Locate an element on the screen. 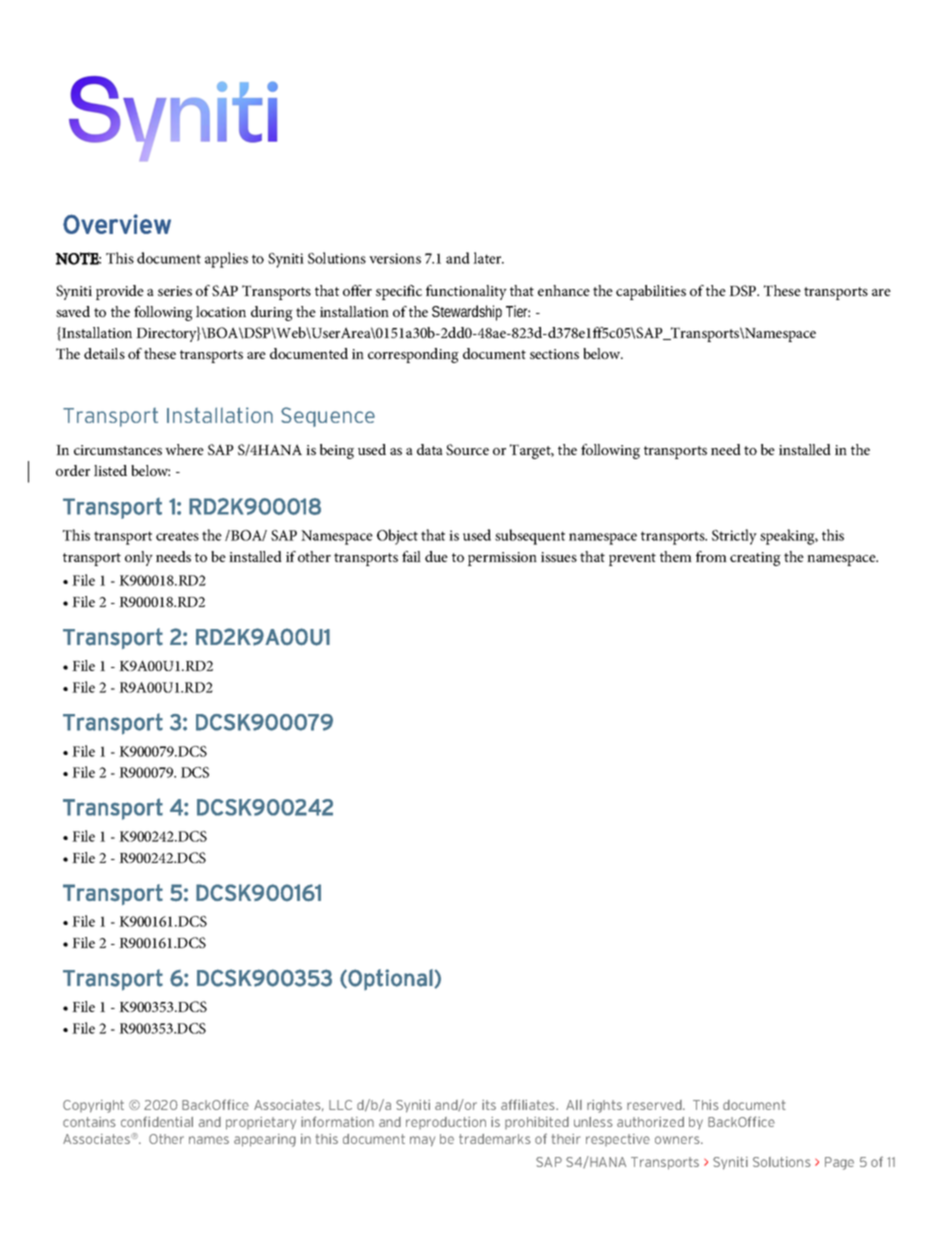  Source is located at coordinates (467, 449).
